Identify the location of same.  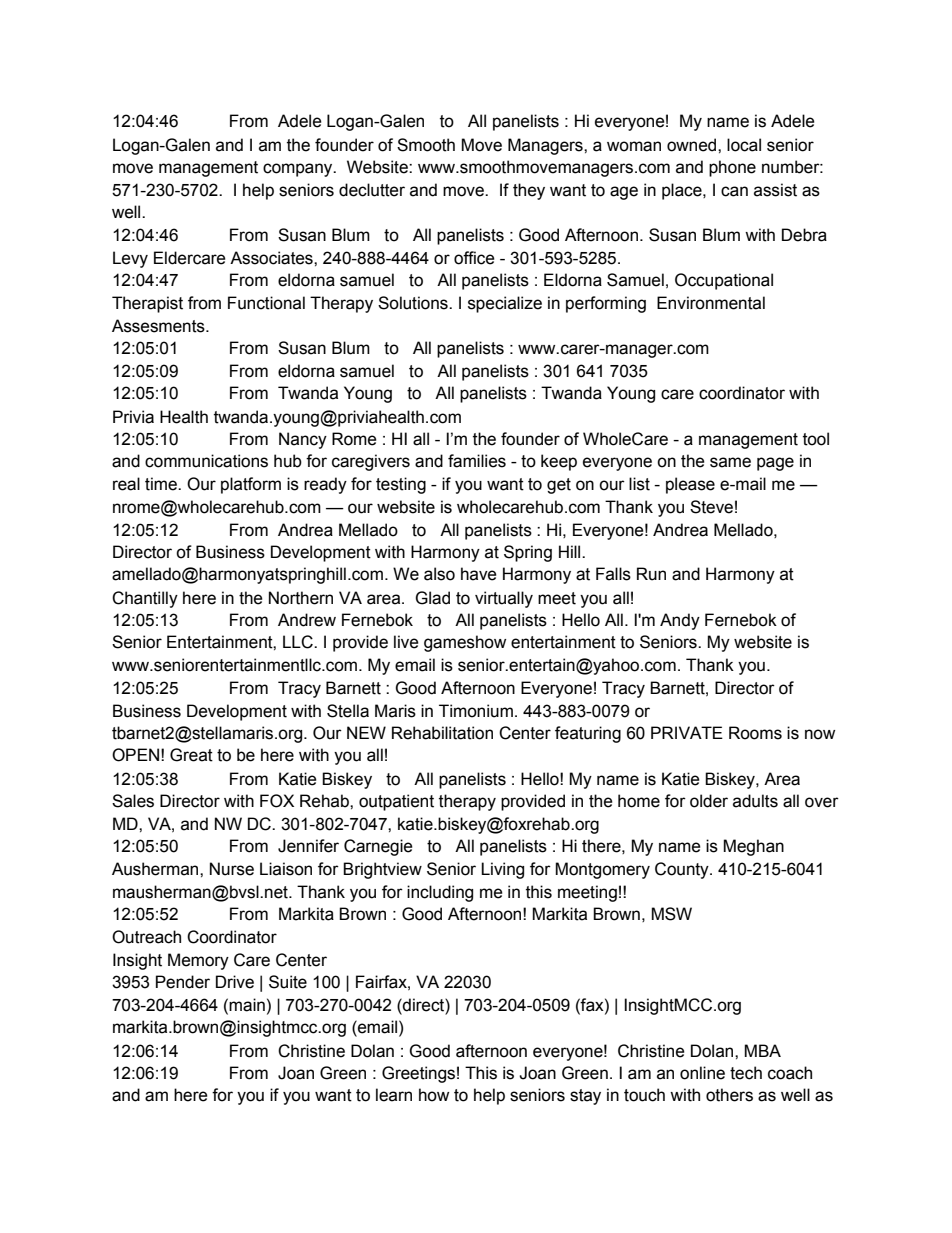
(730, 462).
